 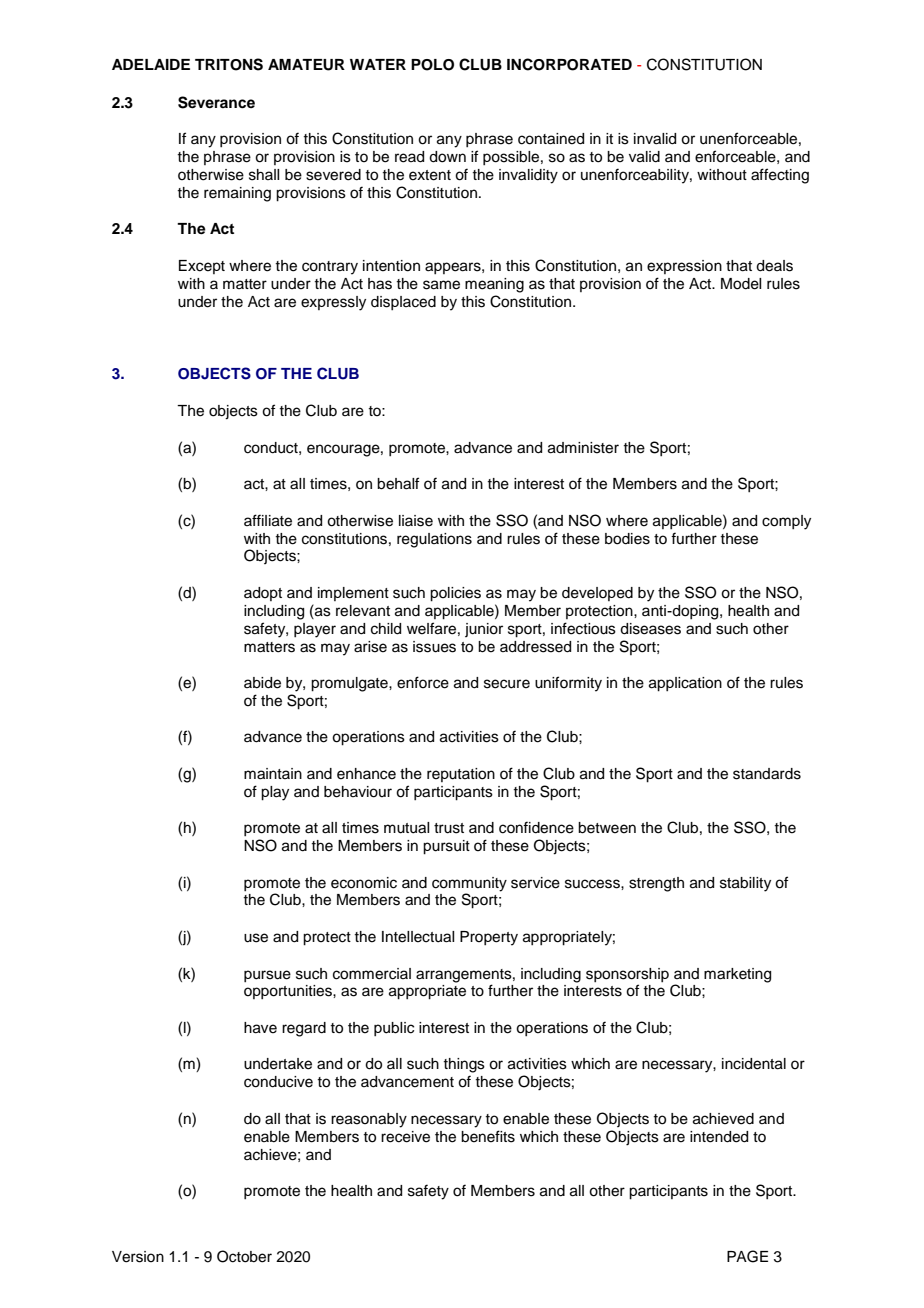 I want to click on comply, so click(x=786, y=522).
